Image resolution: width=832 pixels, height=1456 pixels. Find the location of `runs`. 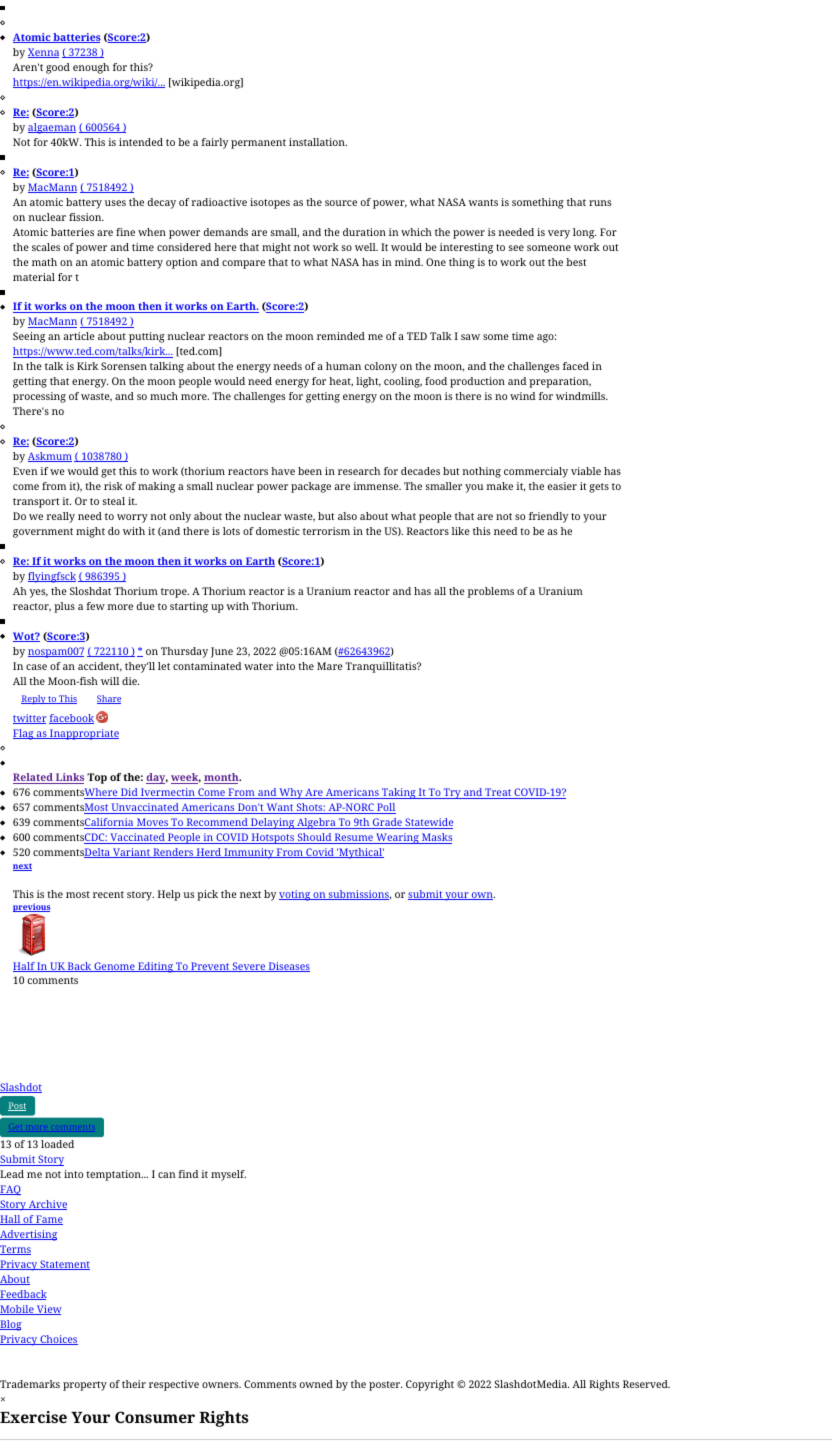

runs is located at coordinates (600, 203).
